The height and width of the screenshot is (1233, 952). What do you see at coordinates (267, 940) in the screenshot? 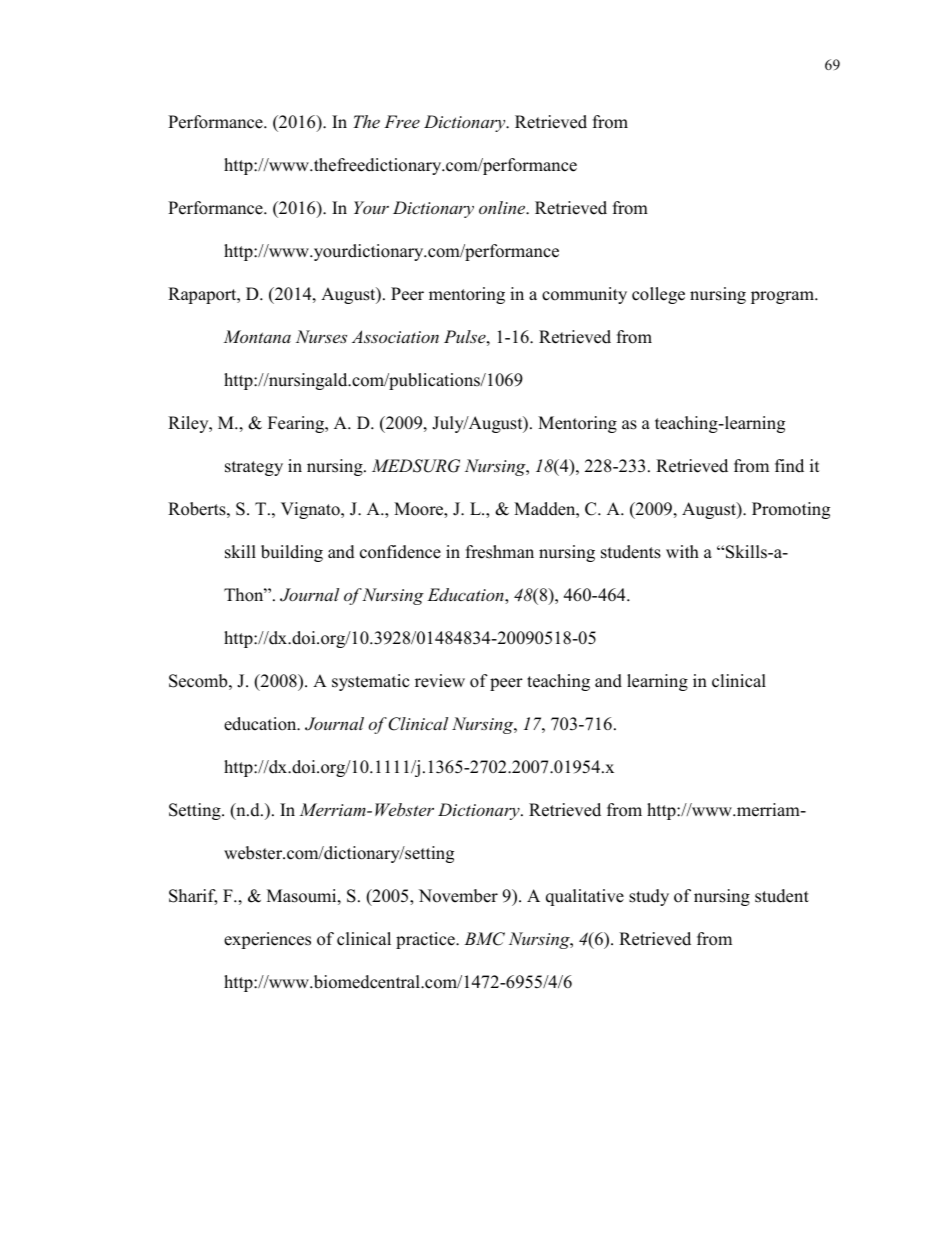
I see `experiences` at bounding box center [267, 940].
